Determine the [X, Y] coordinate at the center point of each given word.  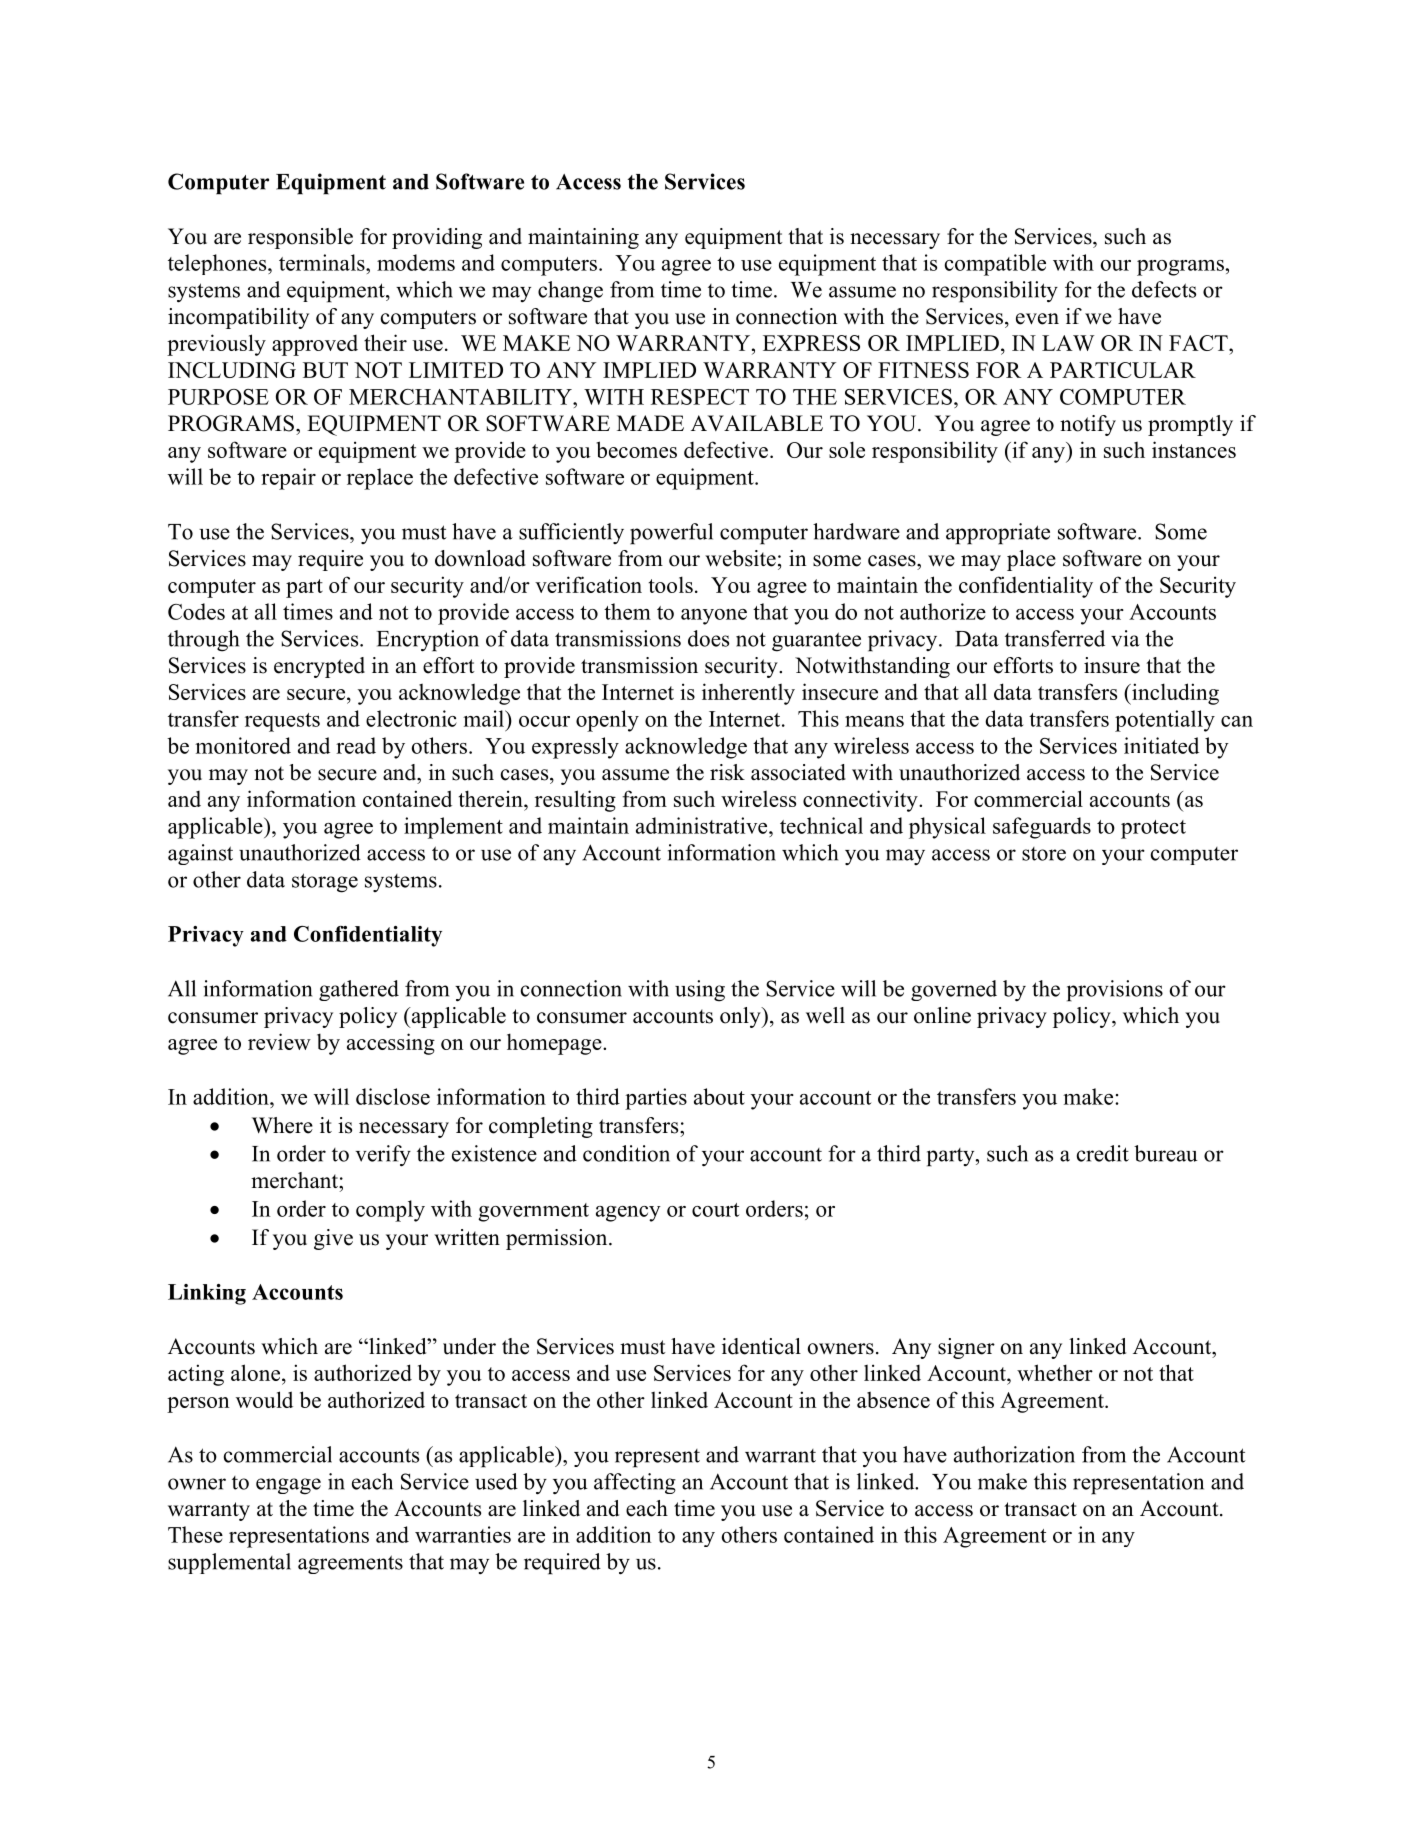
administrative [703, 825]
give [333, 1239]
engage [288, 1486]
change [570, 291]
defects [1164, 289]
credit [1103, 1153]
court [715, 1210]
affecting [635, 1483]
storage [325, 883]
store [1044, 854]
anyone [714, 617]
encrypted [319, 667]
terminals [323, 262]
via [1125, 638]
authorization [1014, 1454]
